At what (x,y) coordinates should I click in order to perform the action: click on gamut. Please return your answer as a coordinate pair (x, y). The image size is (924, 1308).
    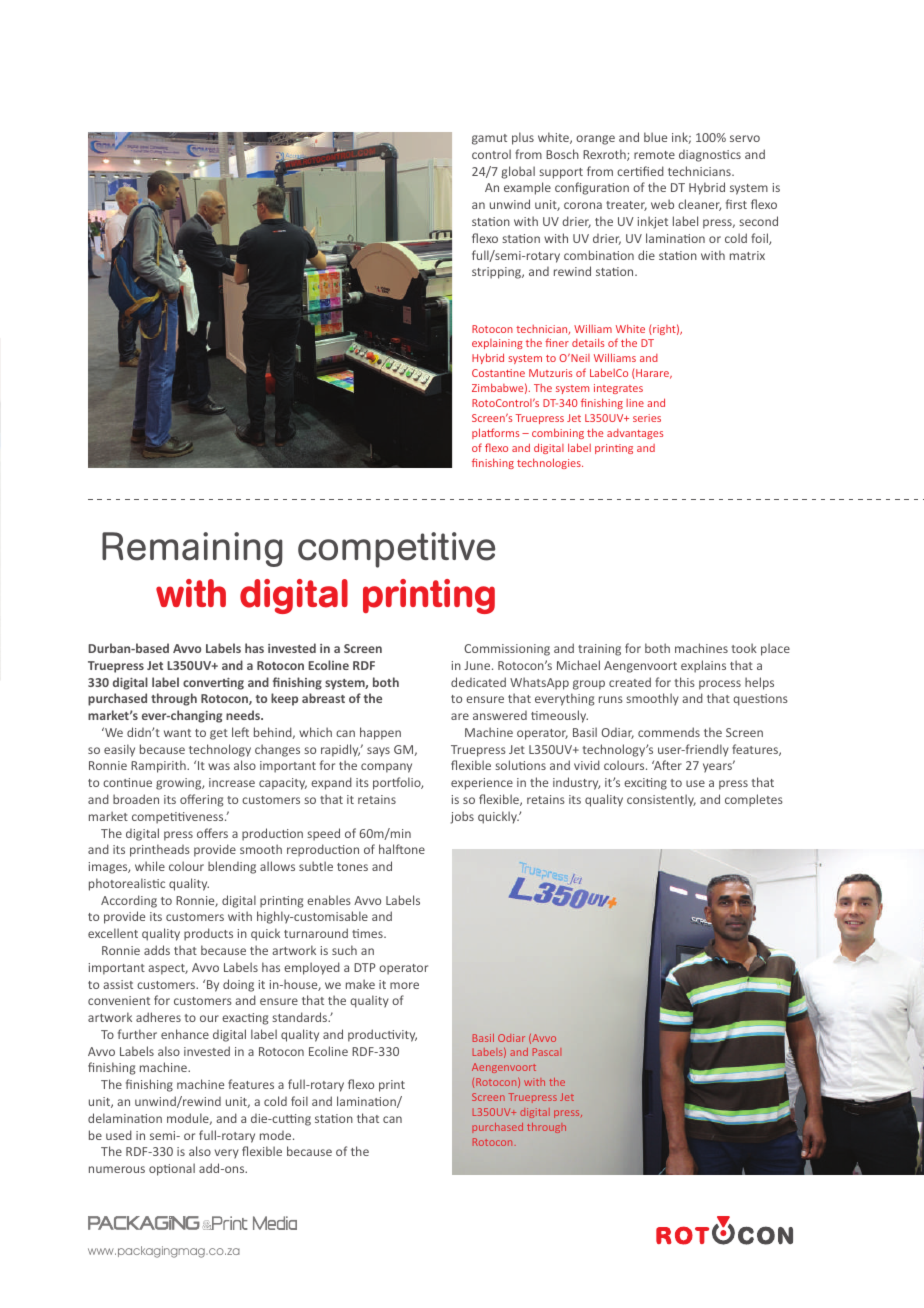
    Looking at the image, I should click on (489, 139).
